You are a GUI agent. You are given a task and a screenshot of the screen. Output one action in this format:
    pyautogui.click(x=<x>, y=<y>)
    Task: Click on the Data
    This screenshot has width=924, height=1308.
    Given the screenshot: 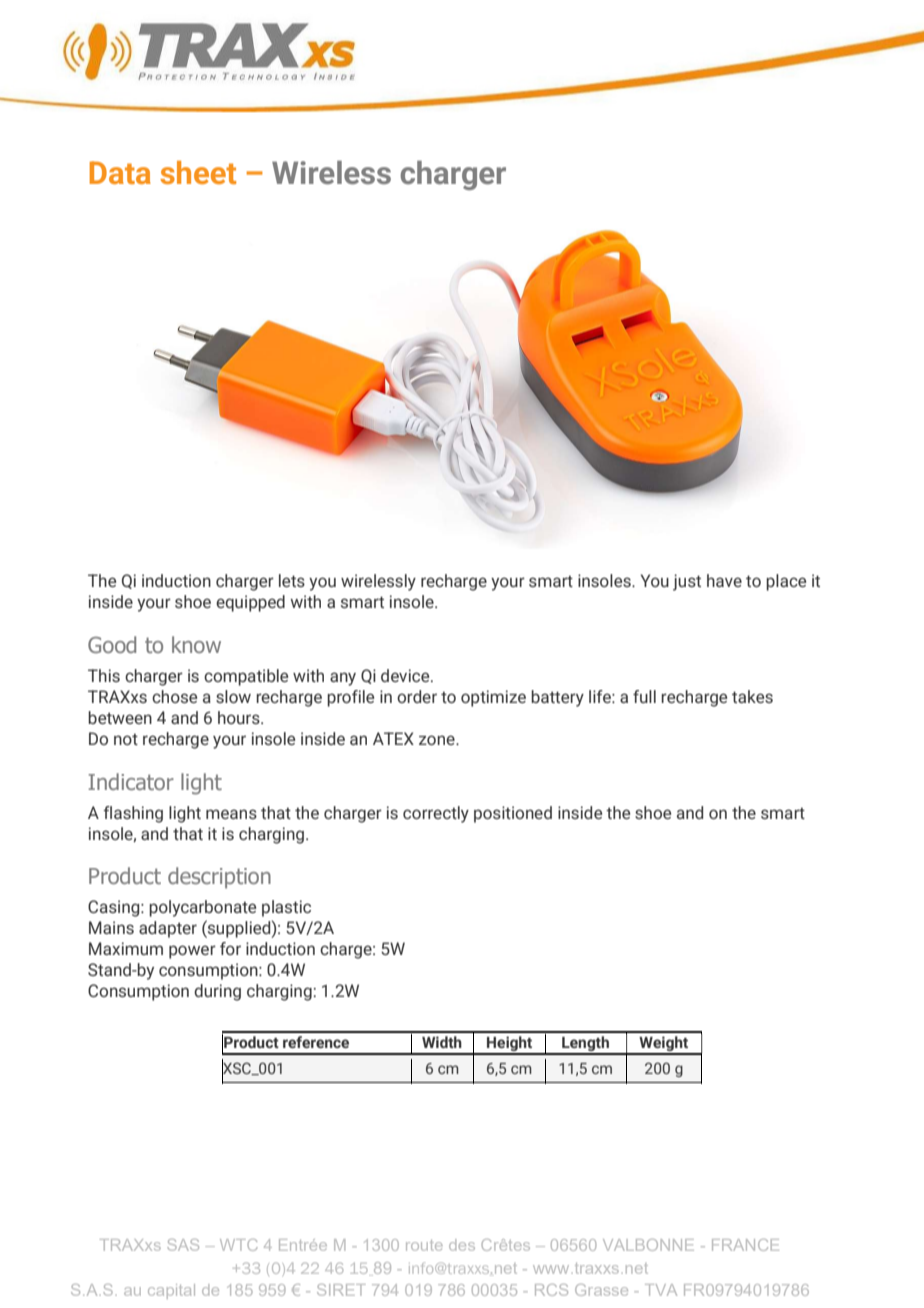 What is the action you would take?
    pyautogui.click(x=120, y=172)
